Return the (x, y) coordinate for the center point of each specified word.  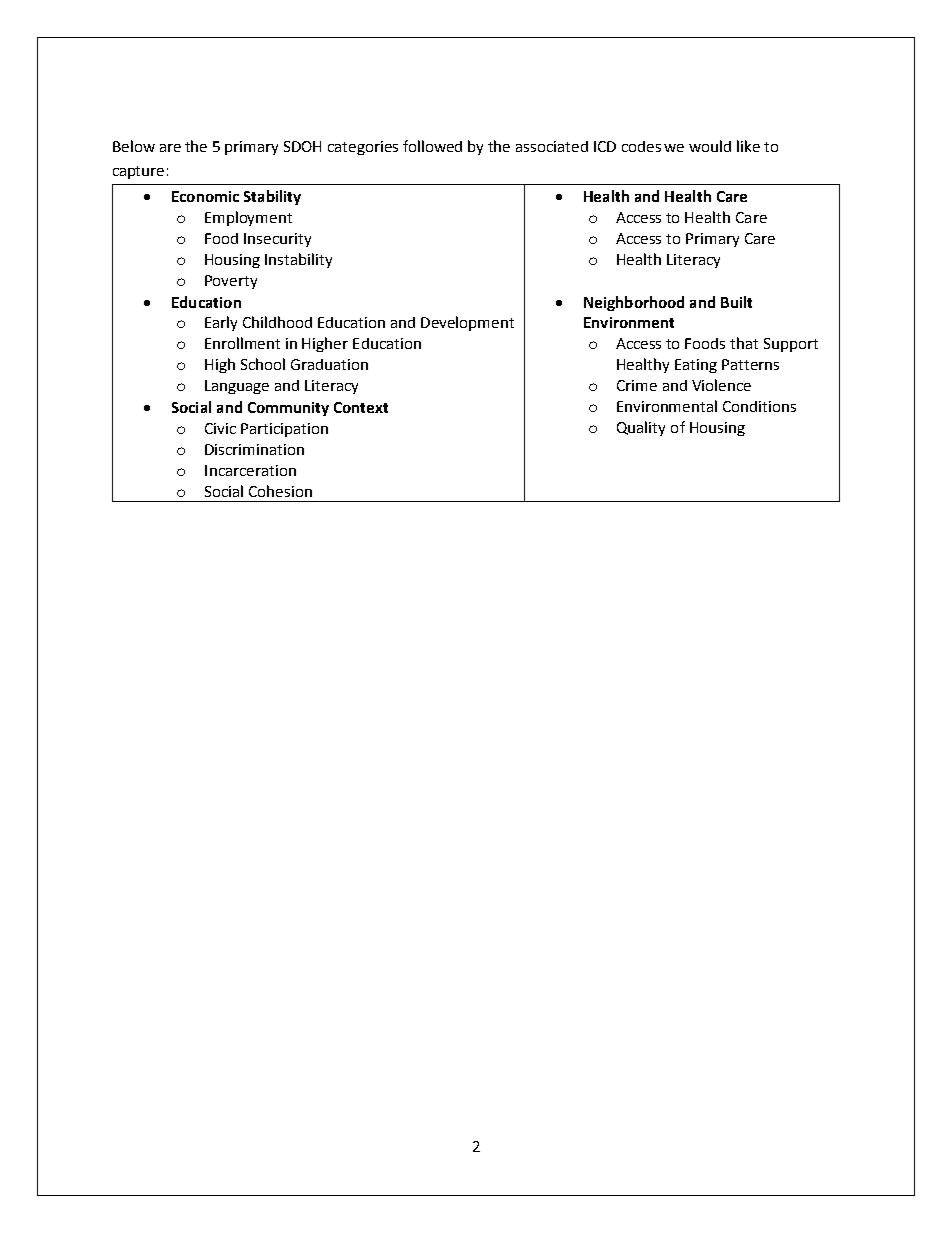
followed (432, 146)
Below (134, 146)
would (710, 146)
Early (221, 323)
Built (736, 302)
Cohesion (280, 491)
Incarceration (250, 470)
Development (467, 323)
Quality (641, 428)
